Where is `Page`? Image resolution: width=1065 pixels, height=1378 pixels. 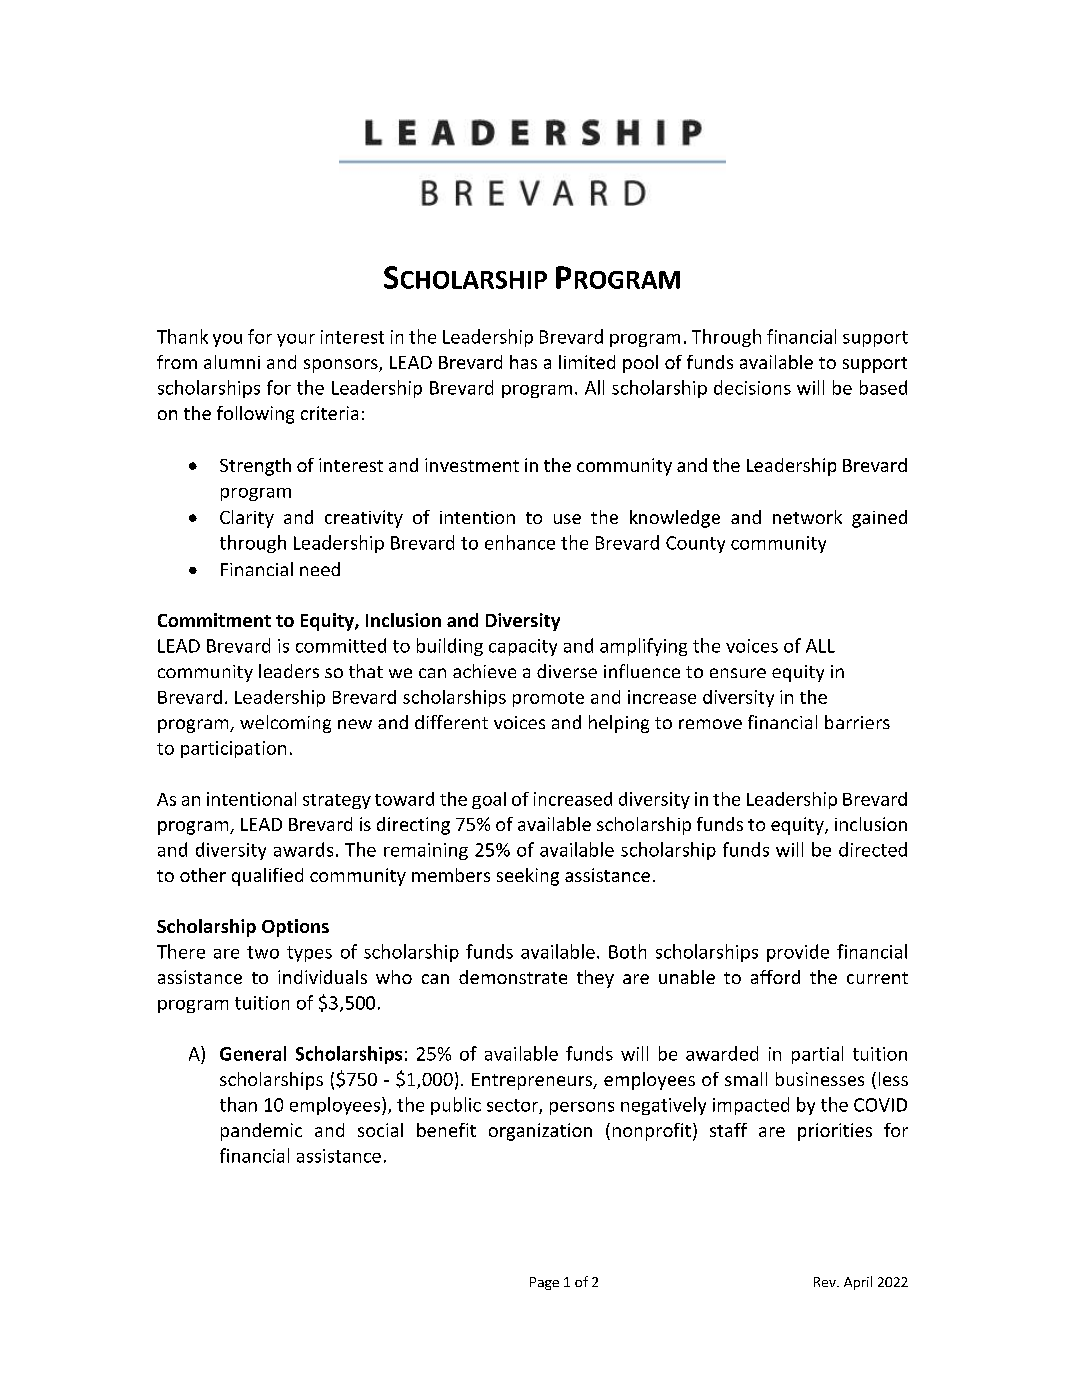
Page is located at coordinates (544, 1283).
